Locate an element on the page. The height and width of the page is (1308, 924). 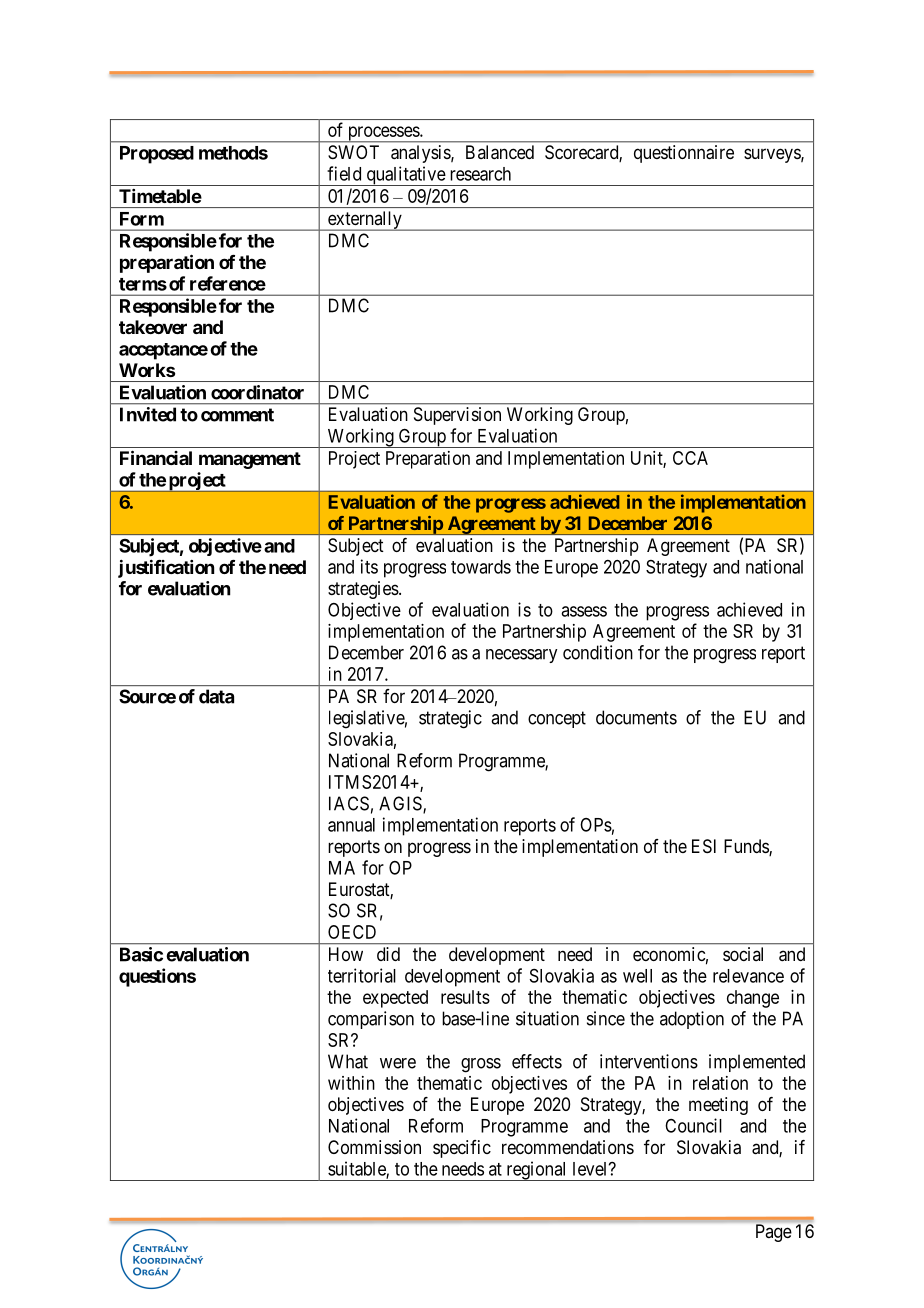
towards is located at coordinates (481, 567).
